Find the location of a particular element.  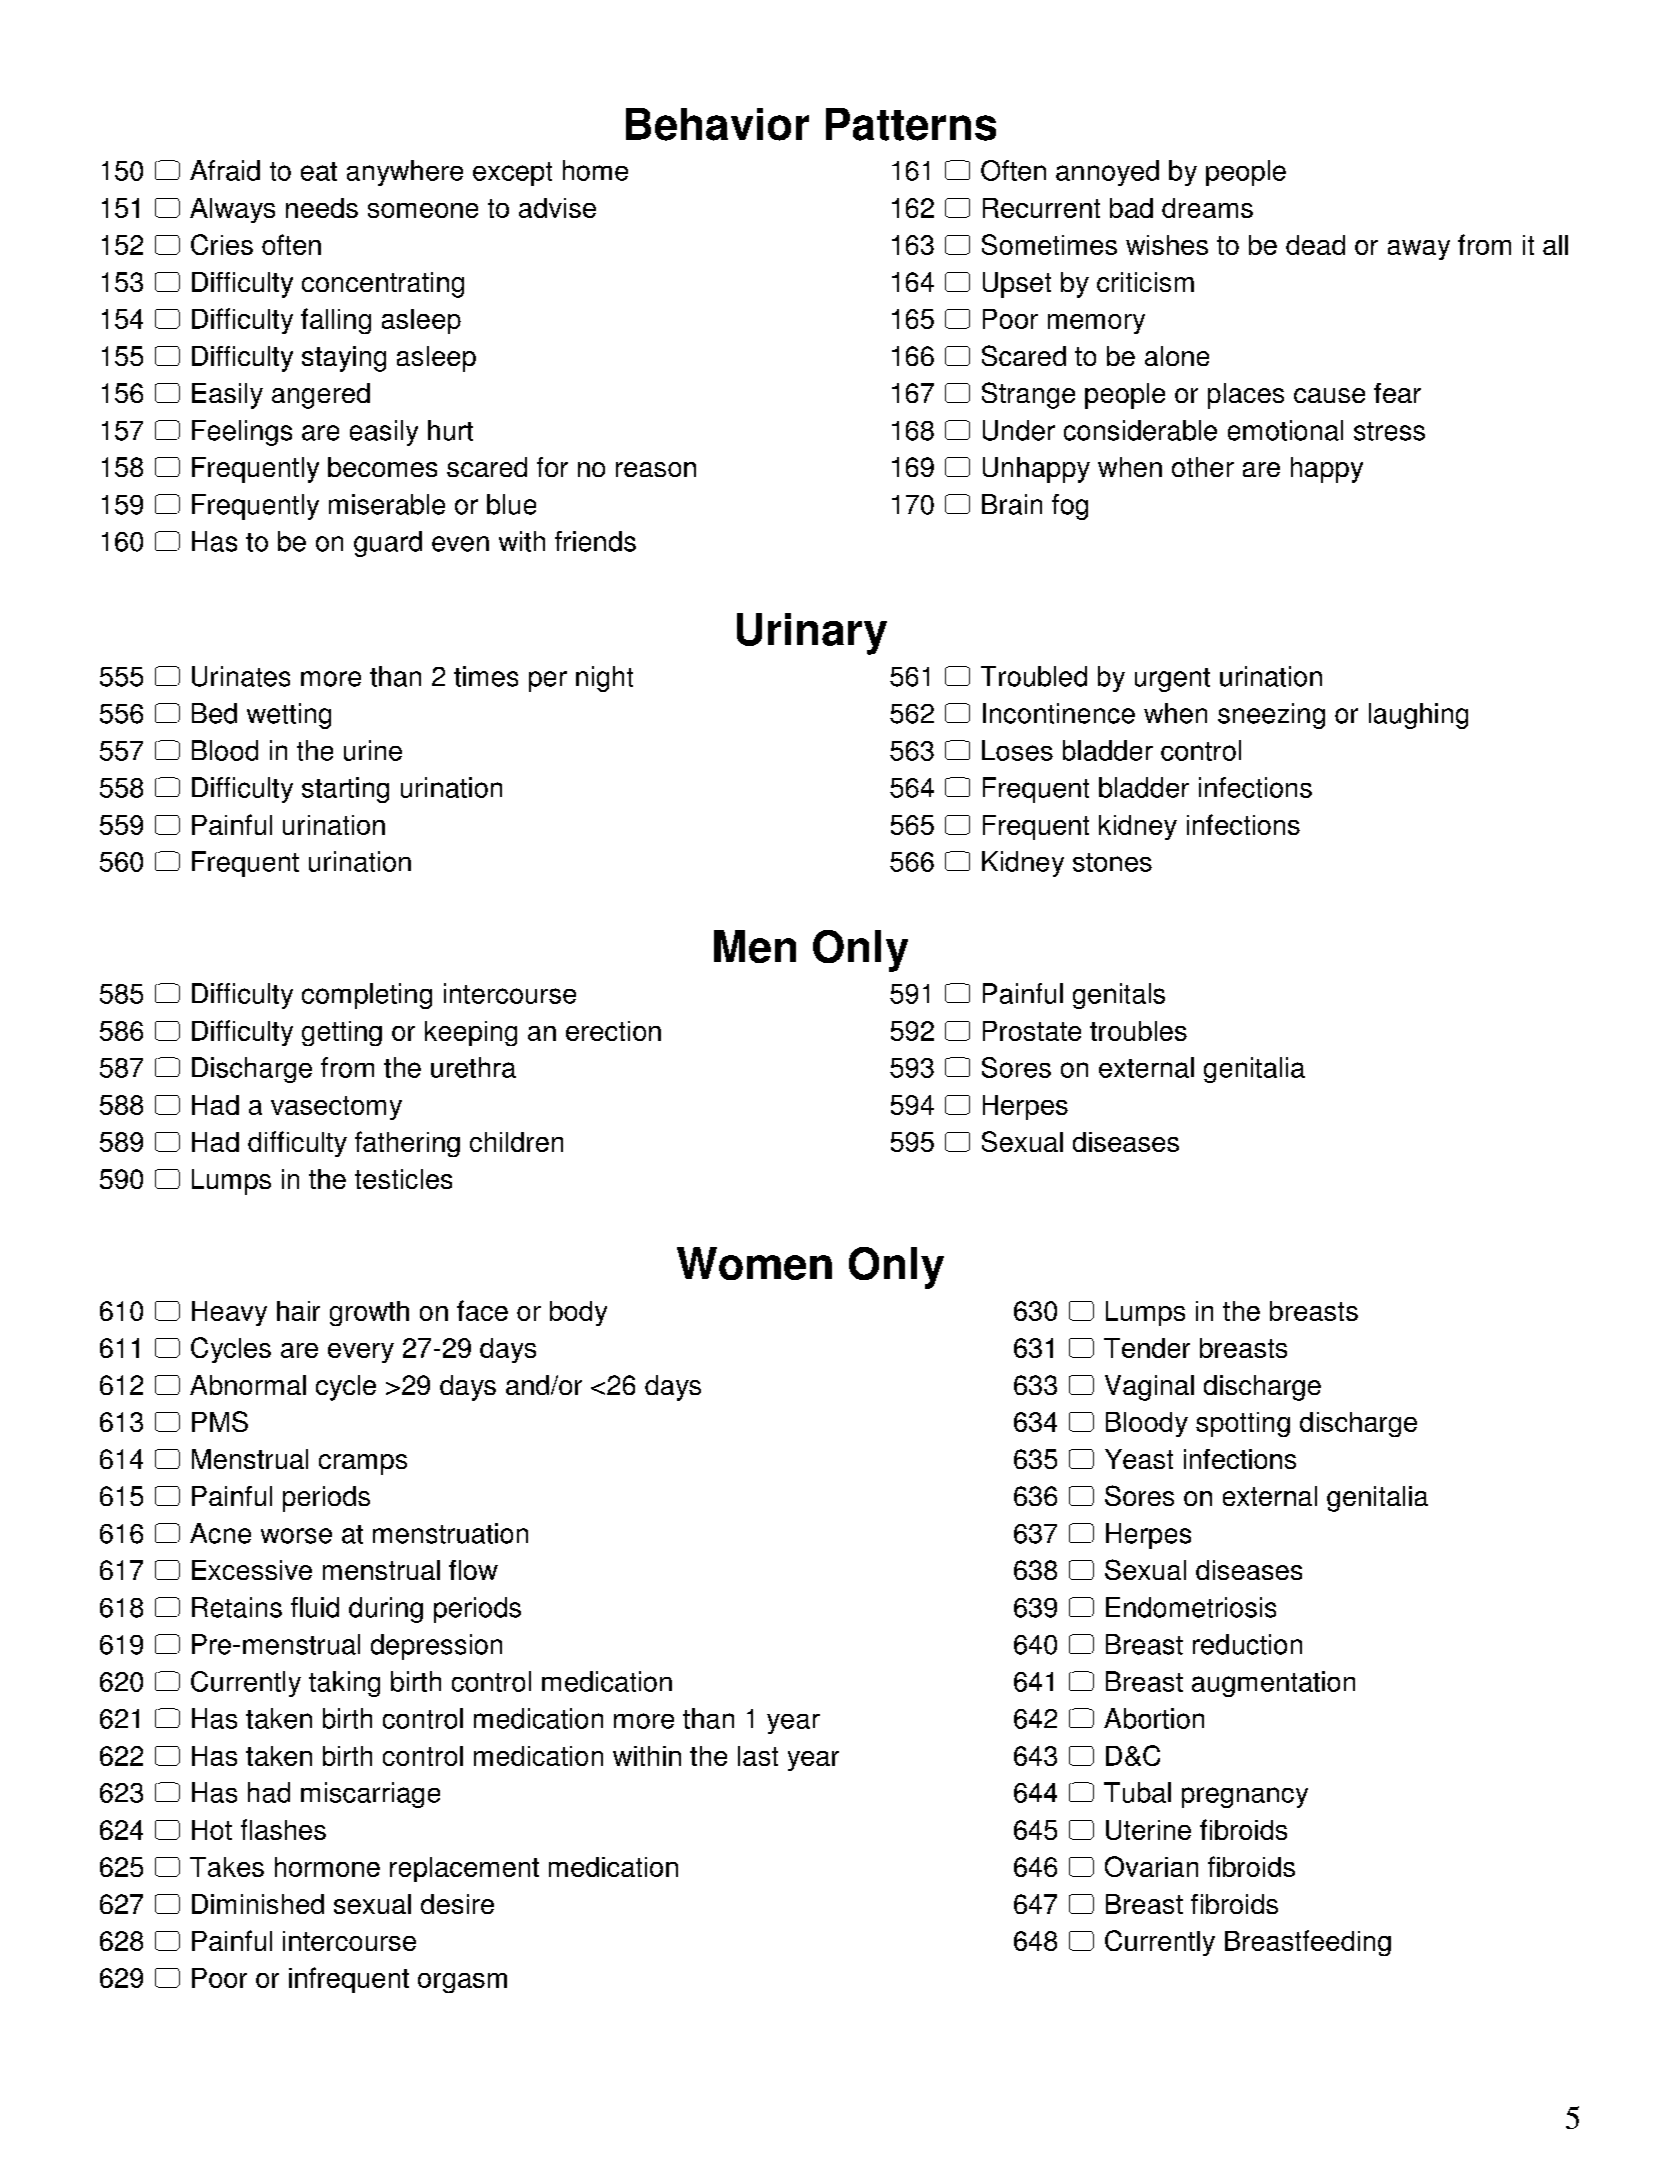

getting is located at coordinates (342, 1033).
